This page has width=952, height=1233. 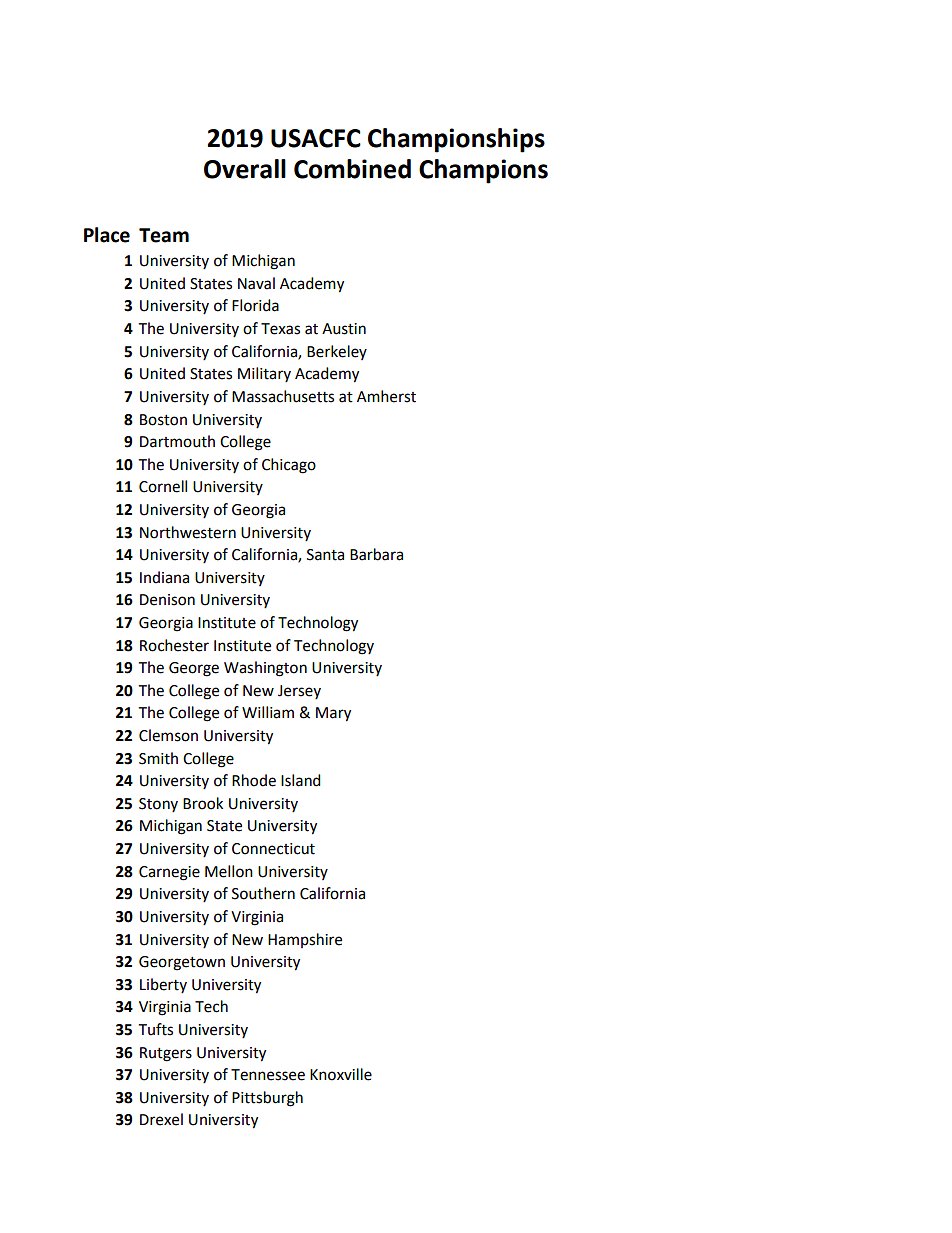 I want to click on Drexel, so click(x=161, y=1119).
